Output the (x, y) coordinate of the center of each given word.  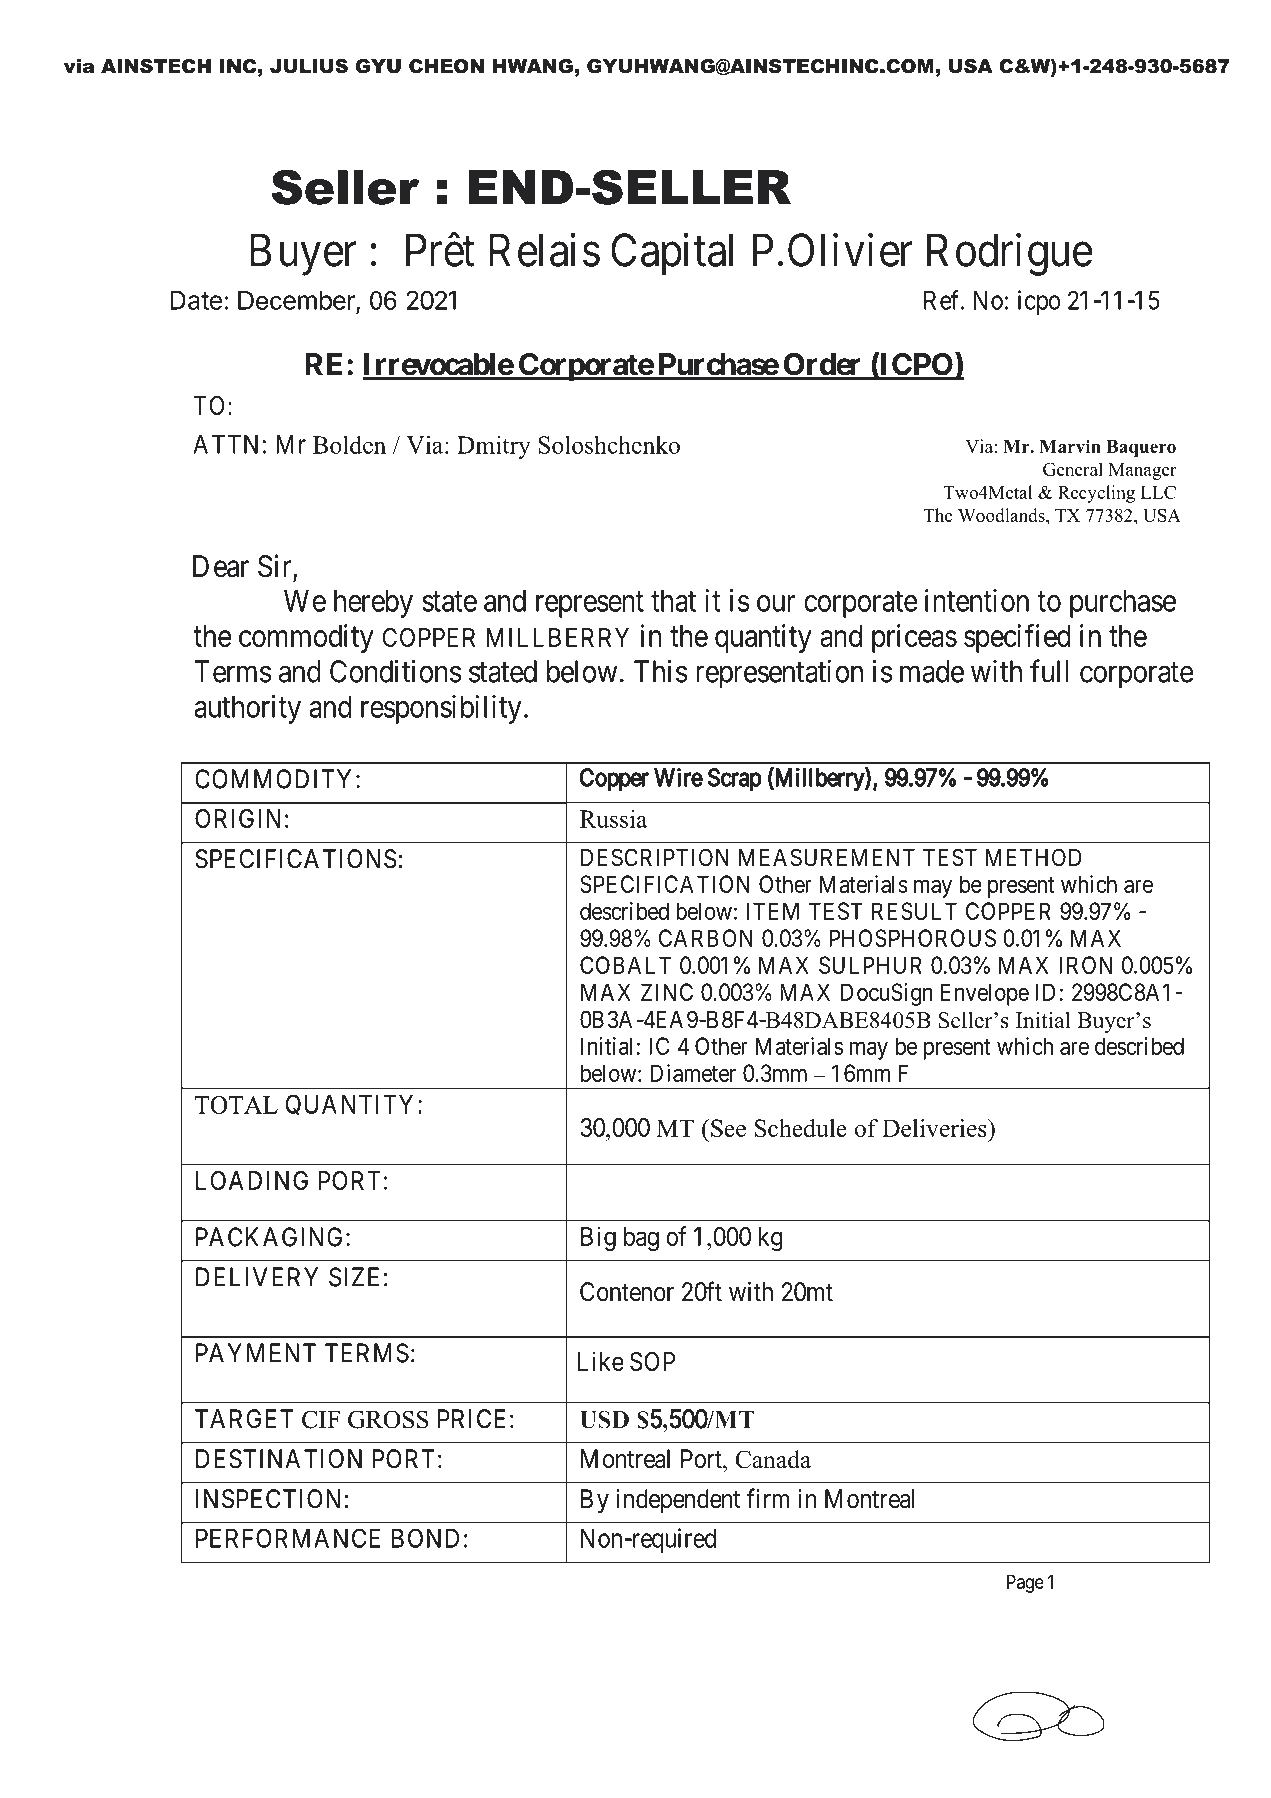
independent (678, 1501)
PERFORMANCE (288, 1538)
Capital (672, 254)
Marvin (1070, 446)
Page (1025, 1583)
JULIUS (309, 66)
